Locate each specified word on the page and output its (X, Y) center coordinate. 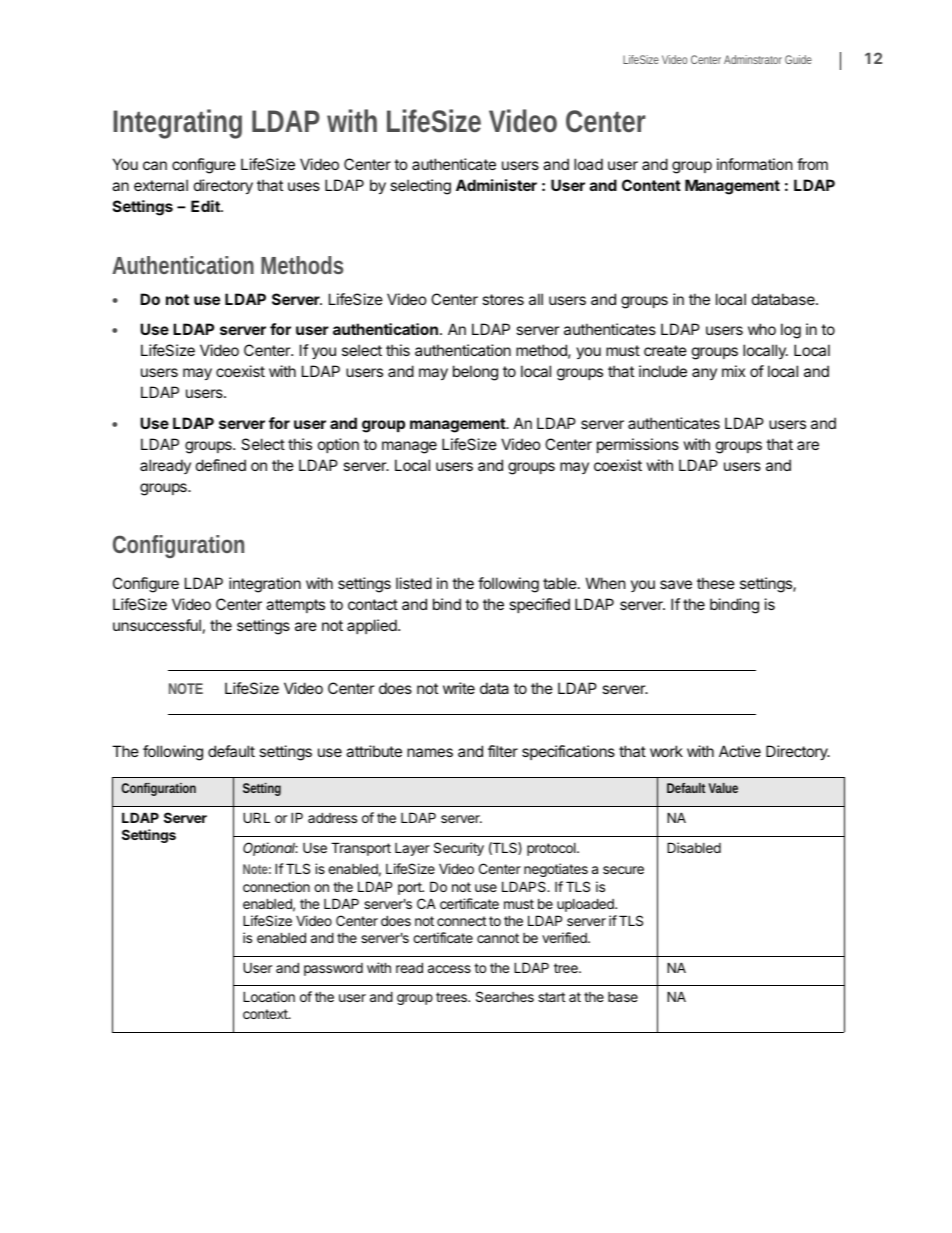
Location (269, 996)
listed (414, 583)
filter (503, 751)
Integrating (177, 124)
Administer (496, 185)
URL (256, 817)
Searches (505, 996)
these (716, 583)
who (762, 329)
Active (740, 751)
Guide (798, 59)
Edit (206, 206)
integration (265, 585)
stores (503, 299)
